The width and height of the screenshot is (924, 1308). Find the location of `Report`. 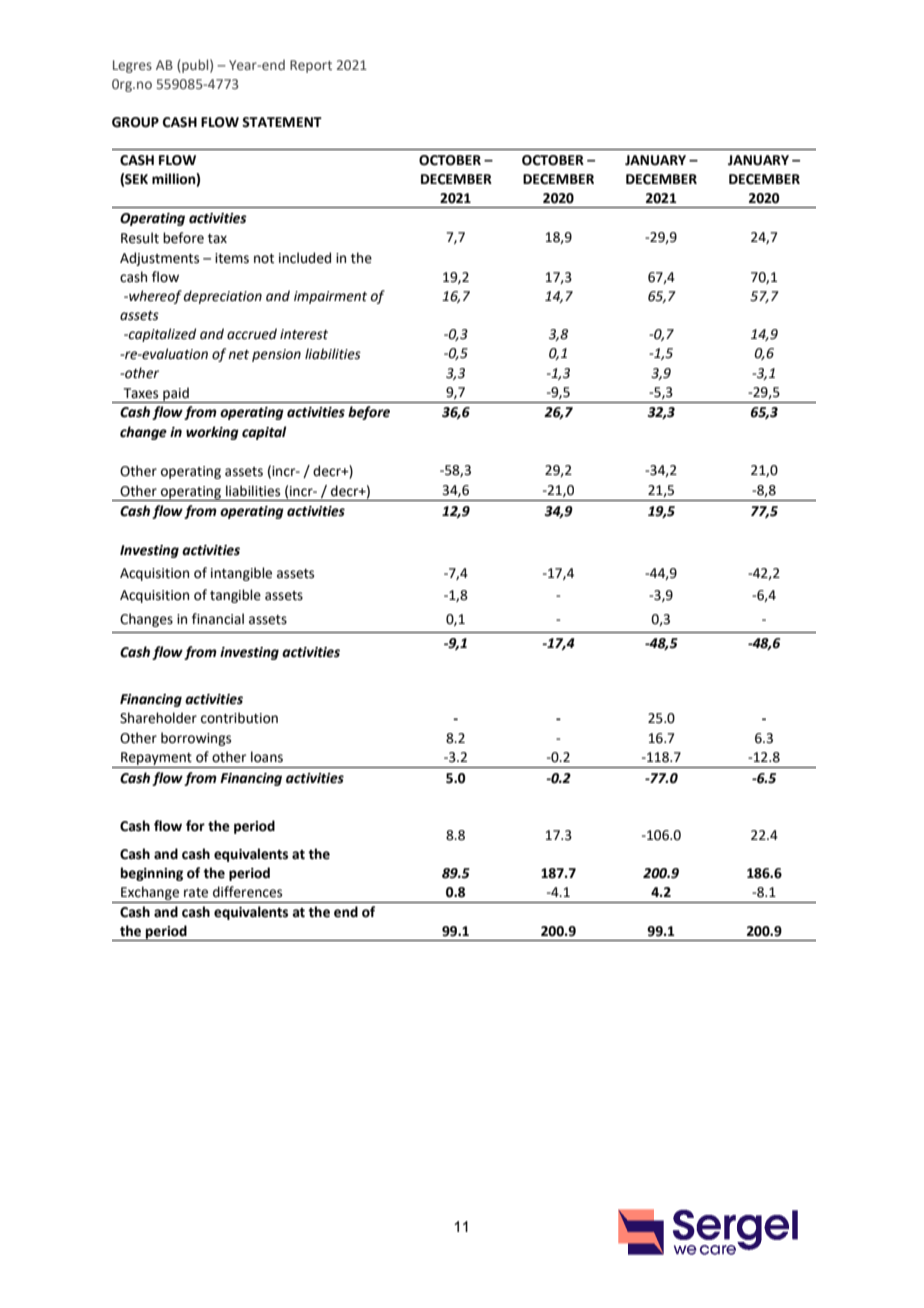

Report is located at coordinates (311, 66).
